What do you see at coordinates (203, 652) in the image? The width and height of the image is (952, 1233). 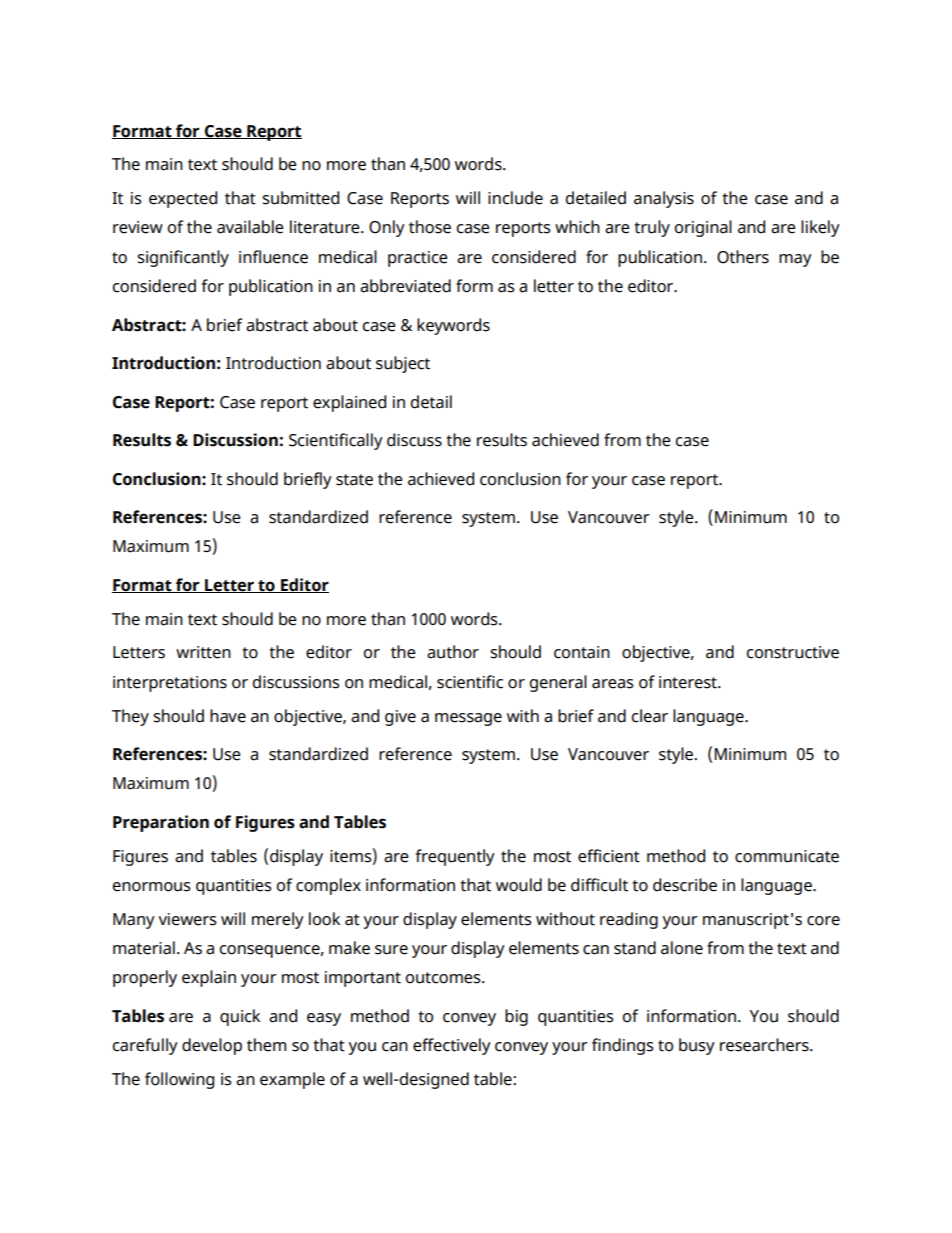 I see `written` at bounding box center [203, 652].
